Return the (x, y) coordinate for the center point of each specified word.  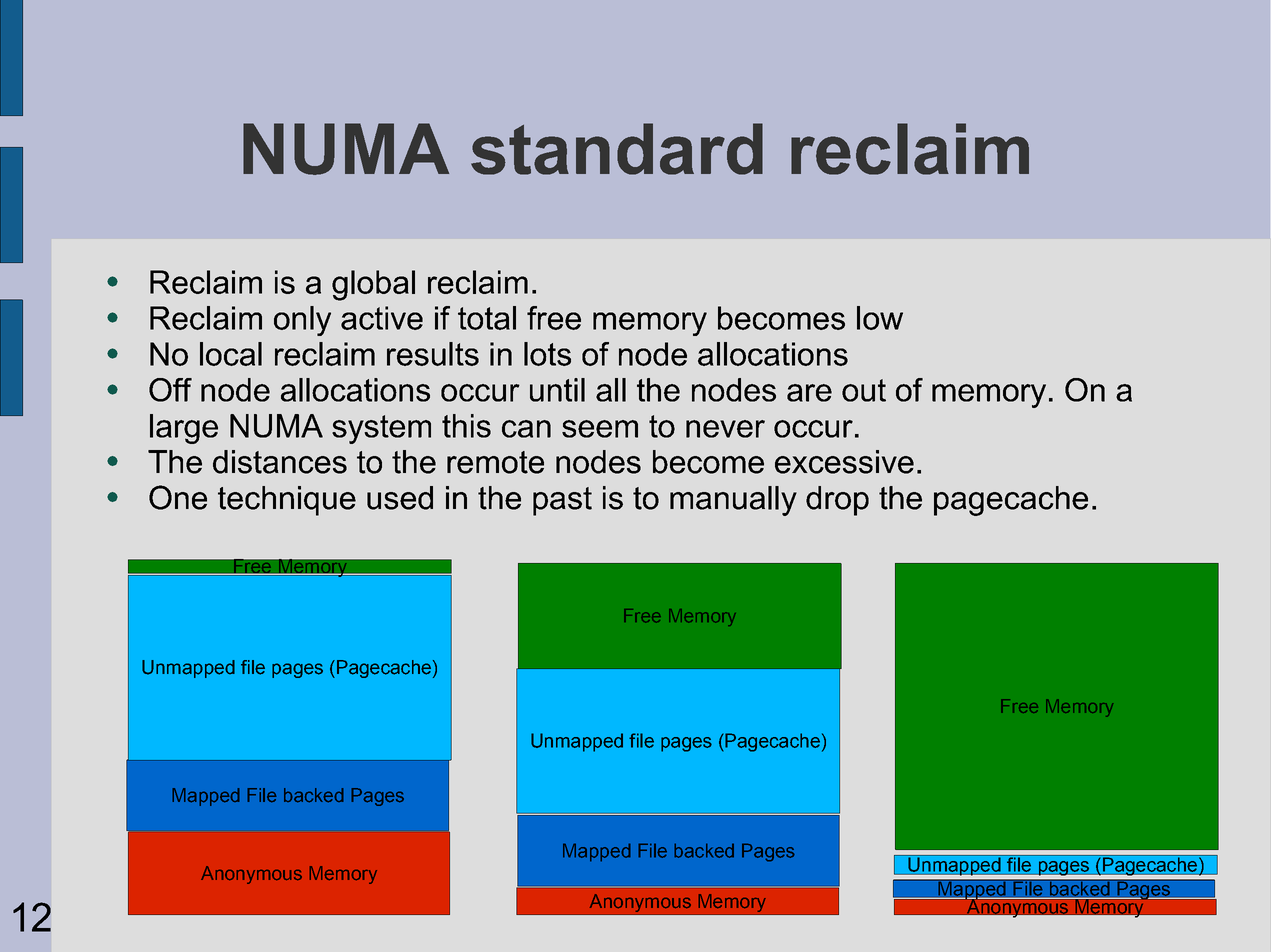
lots (547, 354)
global (373, 285)
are (809, 393)
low (880, 318)
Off (170, 390)
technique (287, 501)
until (557, 390)
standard (617, 149)
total (487, 318)
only (302, 321)
